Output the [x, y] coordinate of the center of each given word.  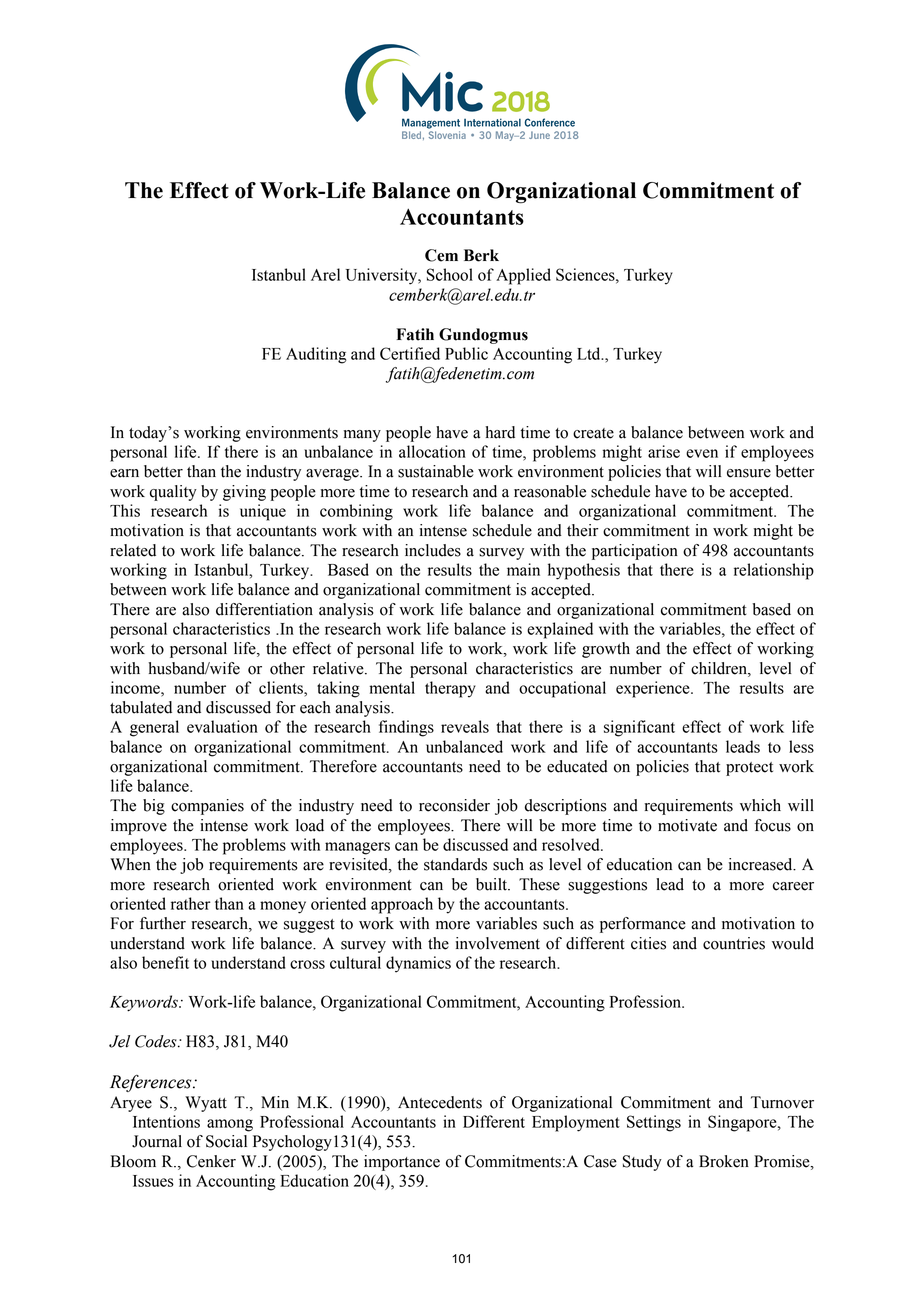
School [450, 274]
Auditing [316, 355]
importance [402, 1163]
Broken [724, 1161]
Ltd [590, 353]
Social [226, 1141]
